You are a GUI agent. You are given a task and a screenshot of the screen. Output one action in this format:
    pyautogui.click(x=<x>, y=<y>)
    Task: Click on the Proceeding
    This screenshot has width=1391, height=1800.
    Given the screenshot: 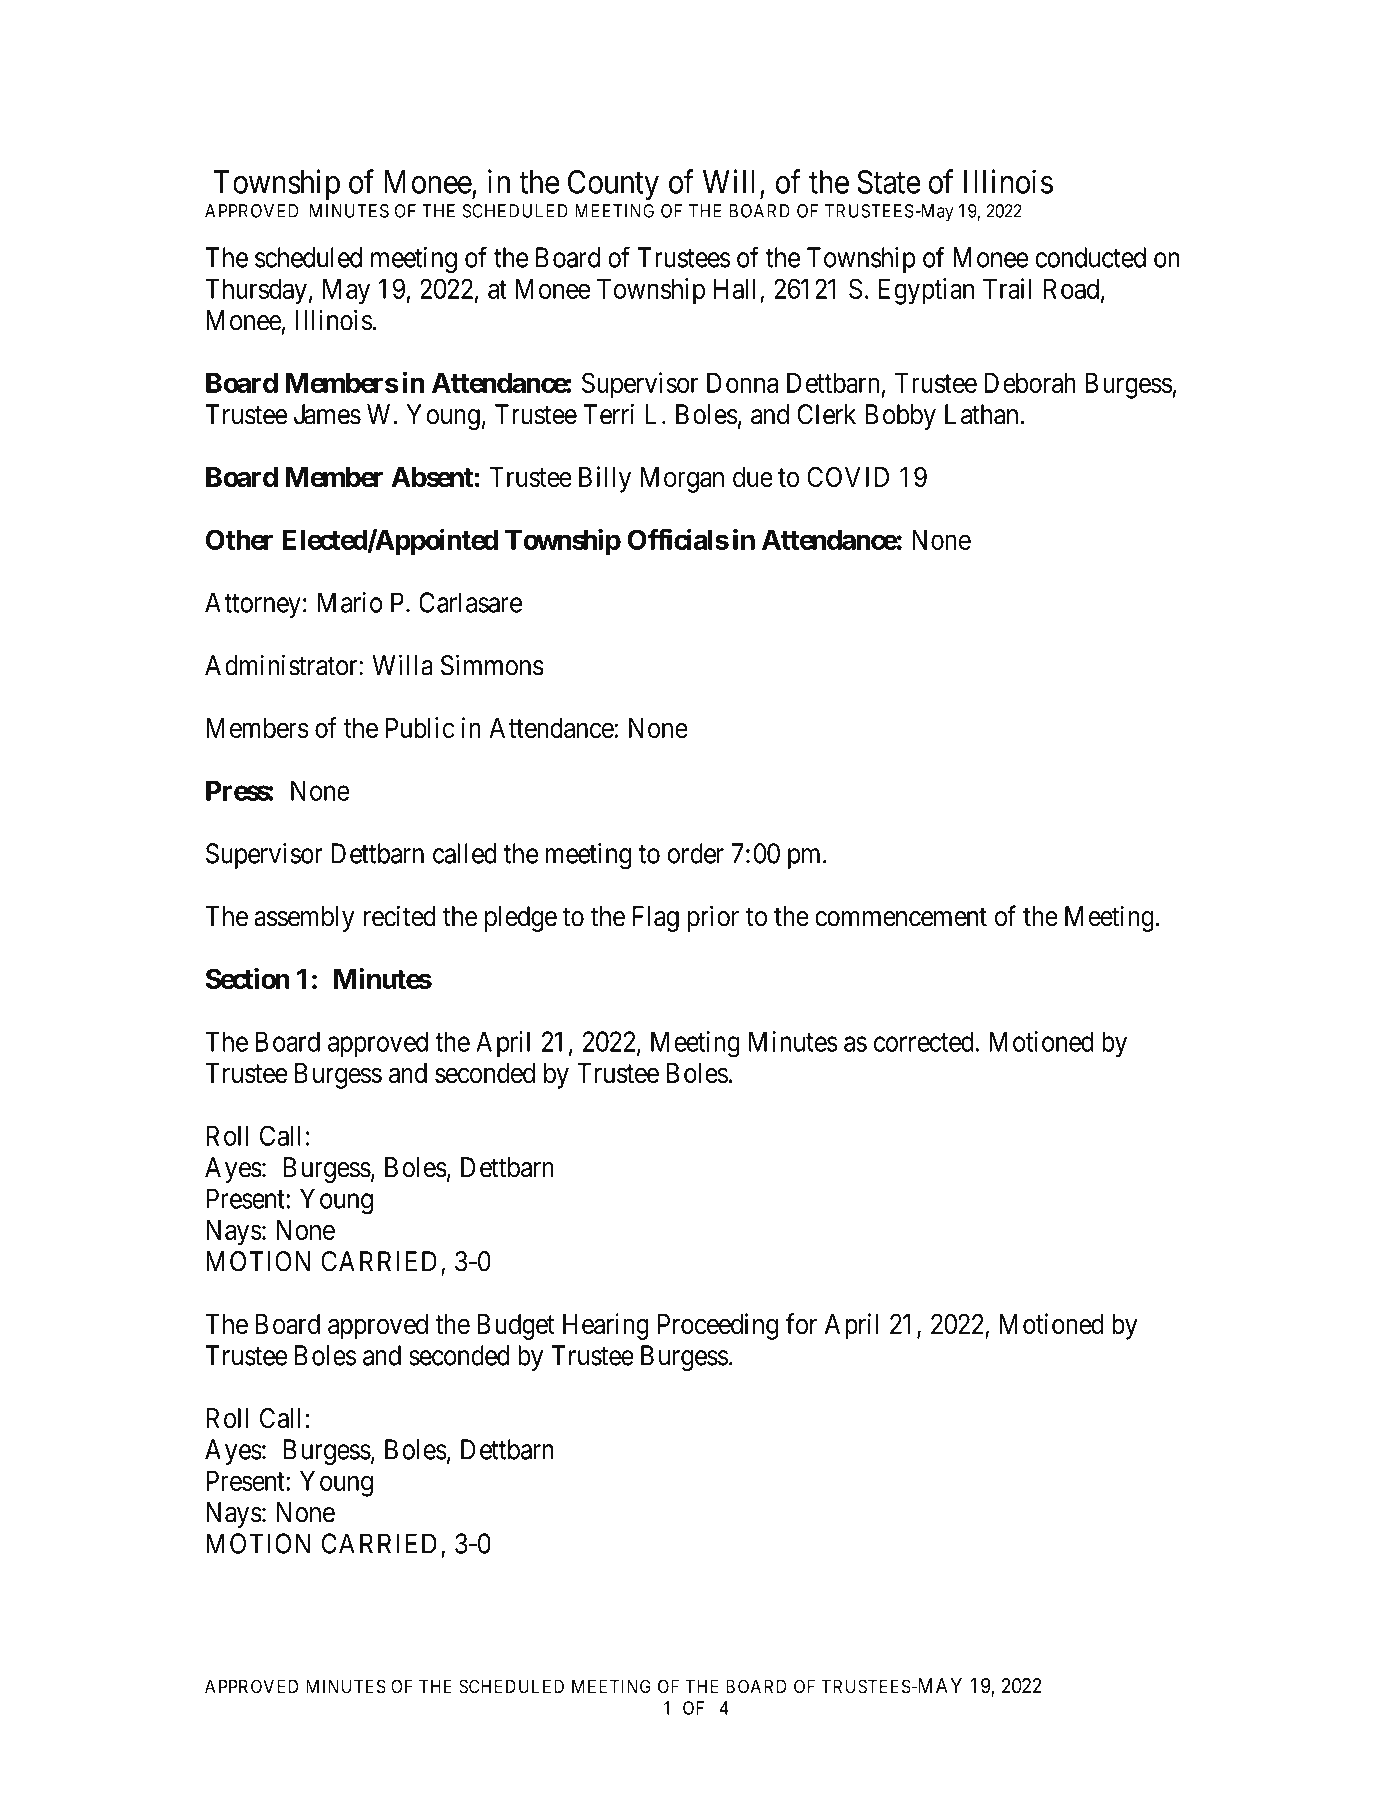 What is the action you would take?
    pyautogui.click(x=718, y=1326)
